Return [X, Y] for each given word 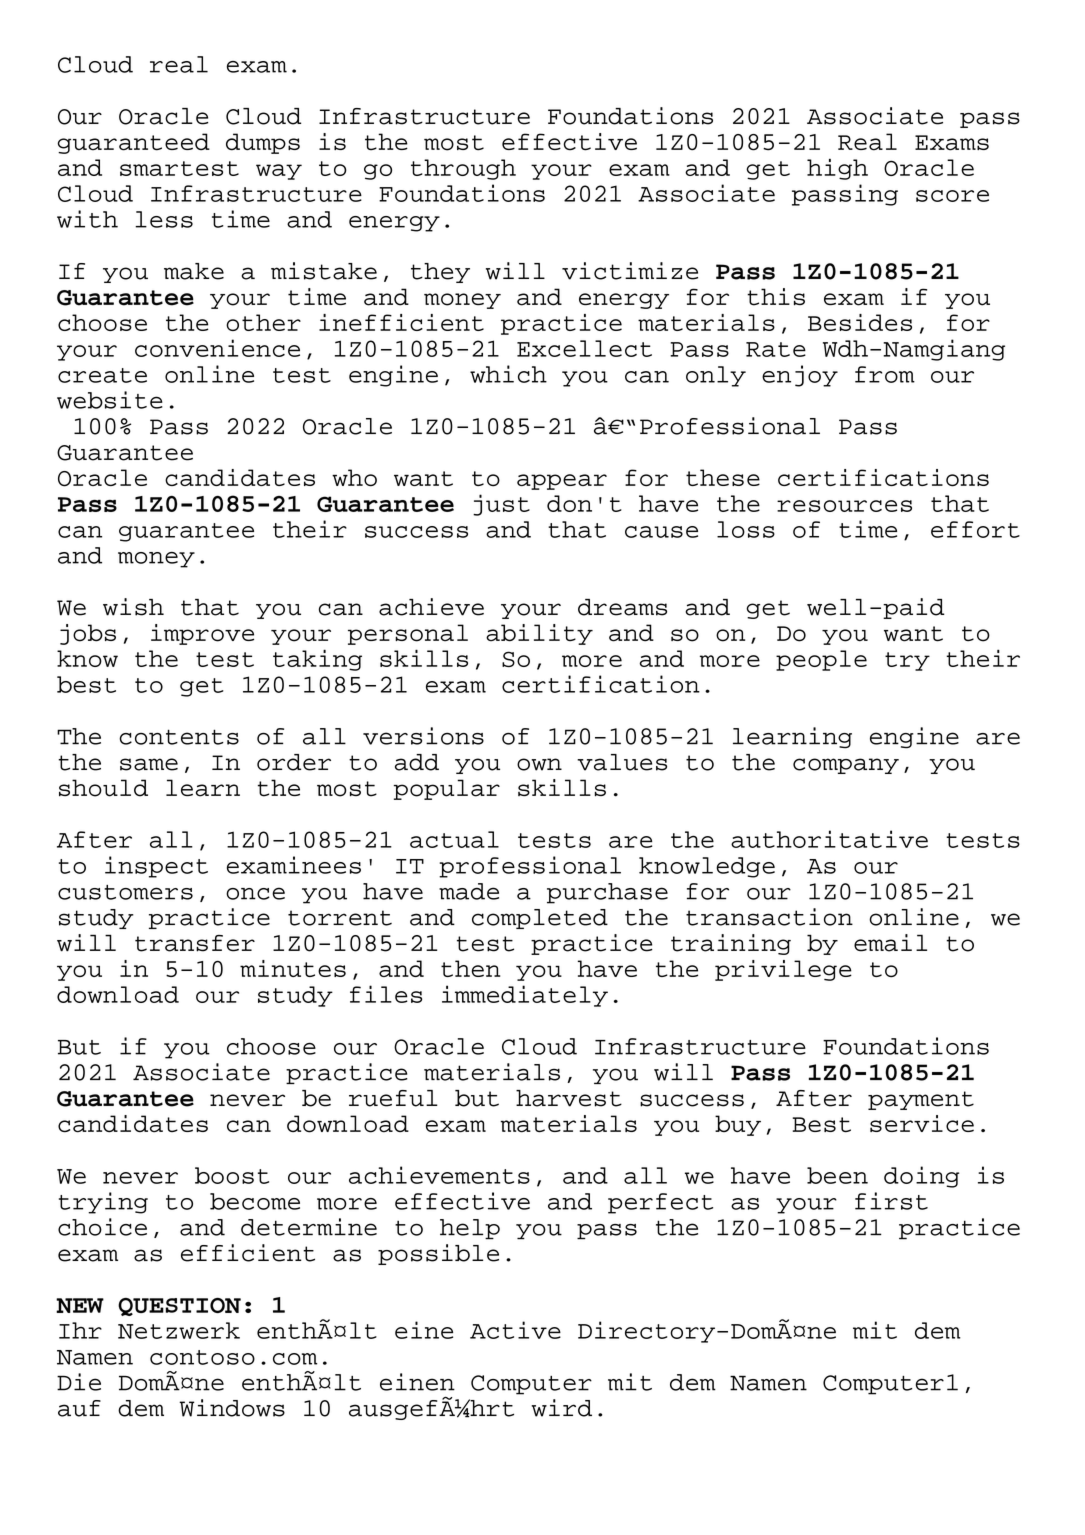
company [846, 766]
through [463, 169]
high [837, 169]
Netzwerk [179, 1330]
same [149, 764]
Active [515, 1330]
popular [447, 789]
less [164, 219]
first [891, 1201]
